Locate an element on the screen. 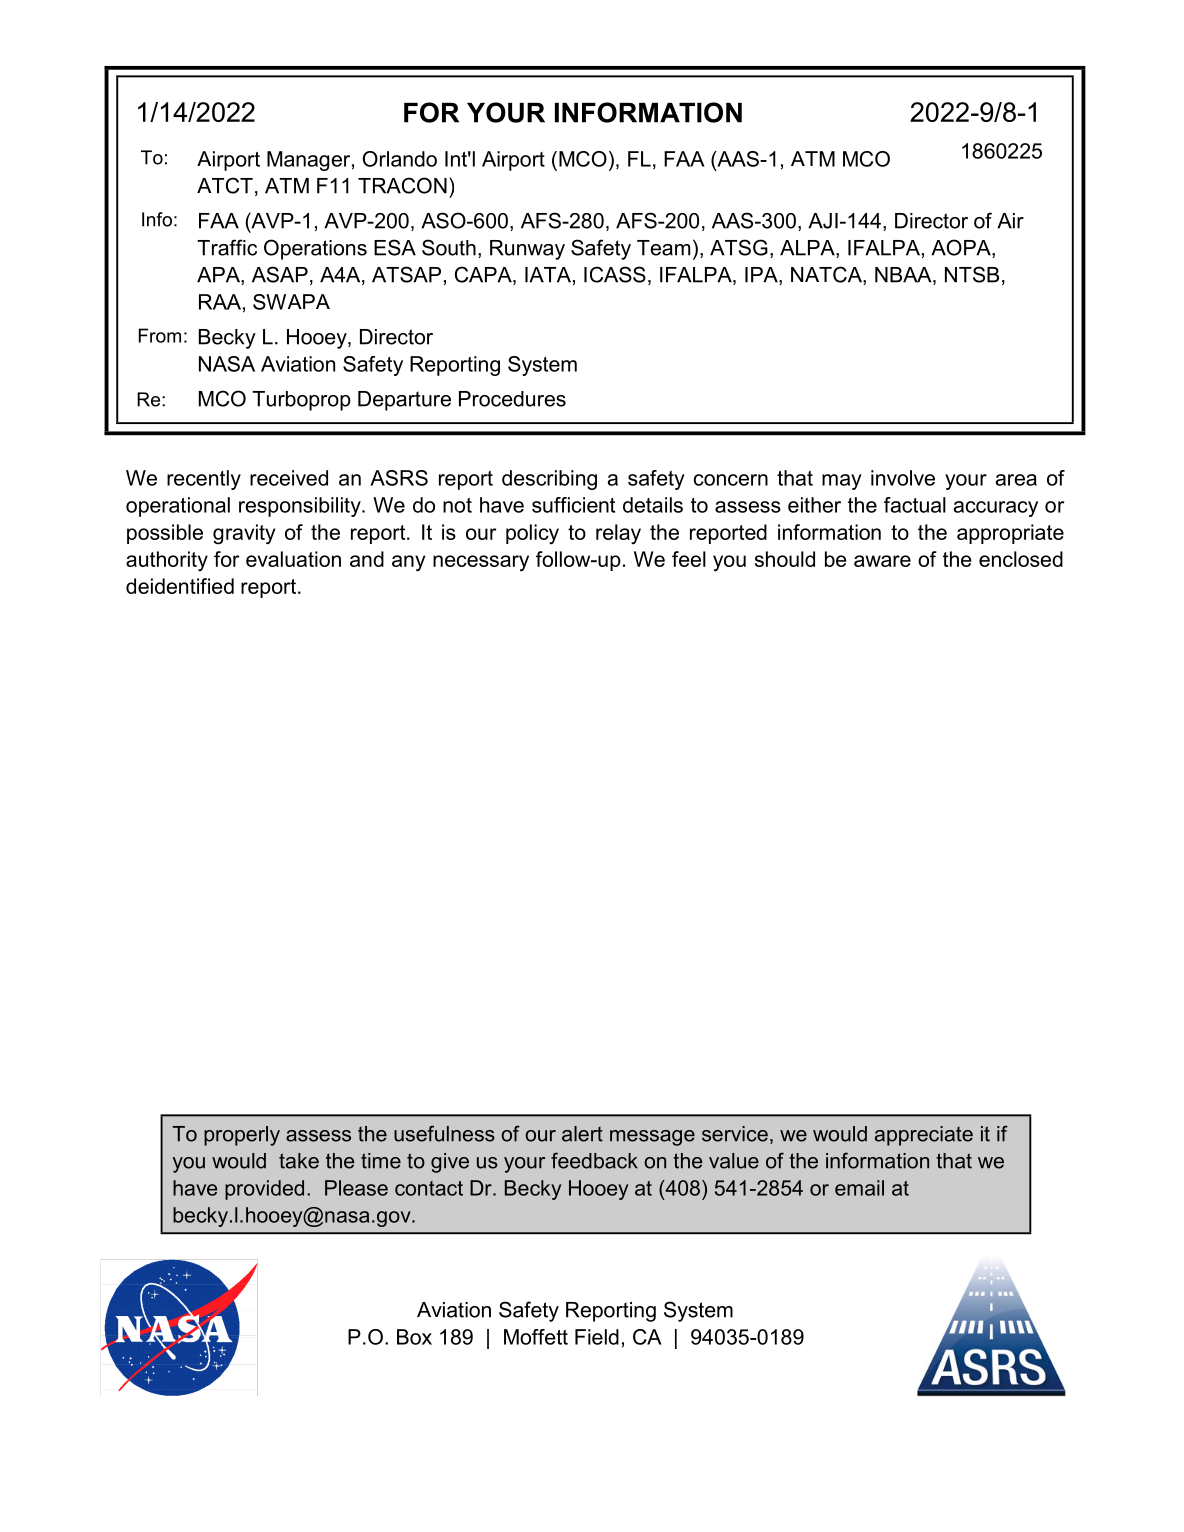 The width and height of the screenshot is (1184, 1532). Runway is located at coordinates (527, 250).
